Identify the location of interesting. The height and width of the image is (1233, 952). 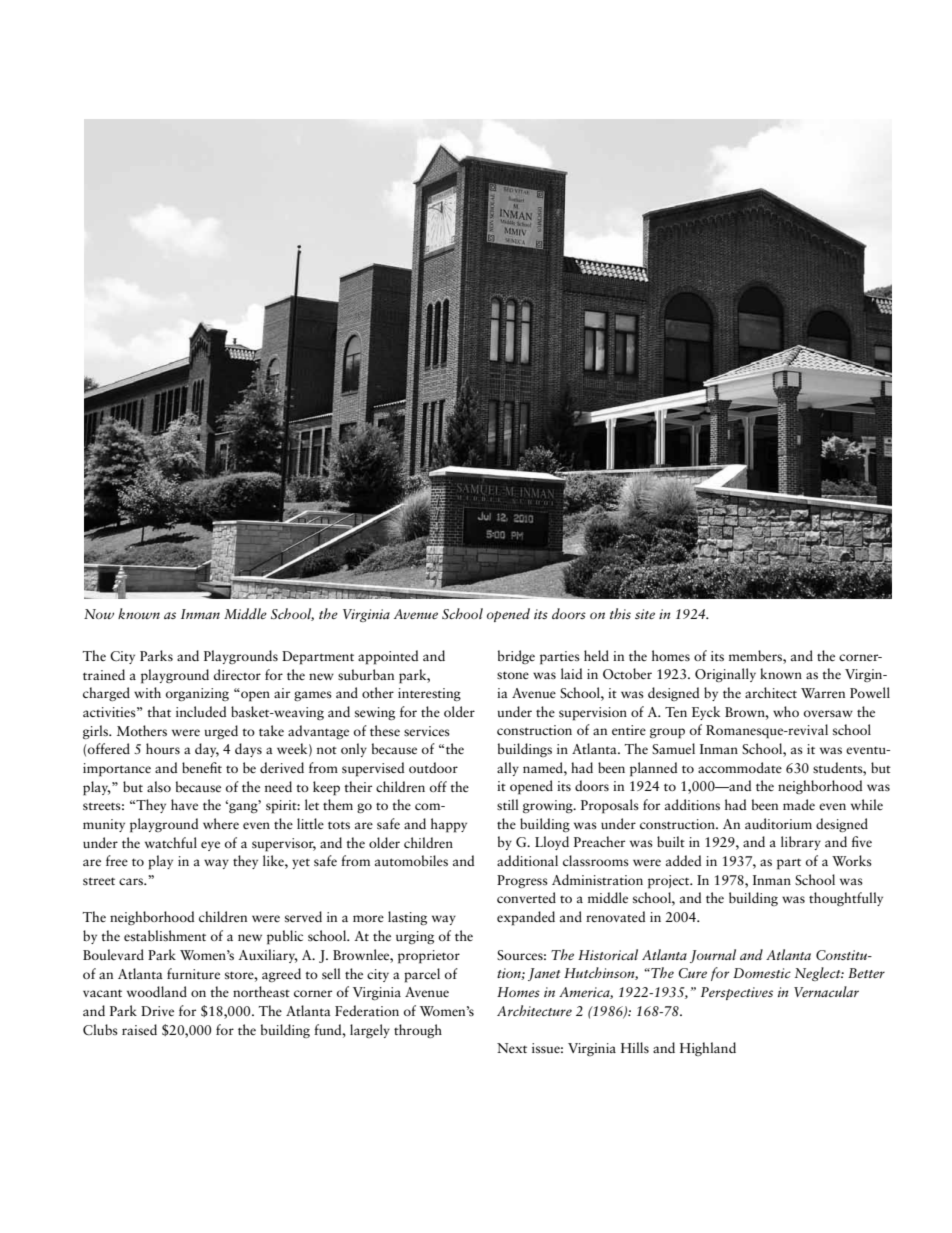
(429, 694).
